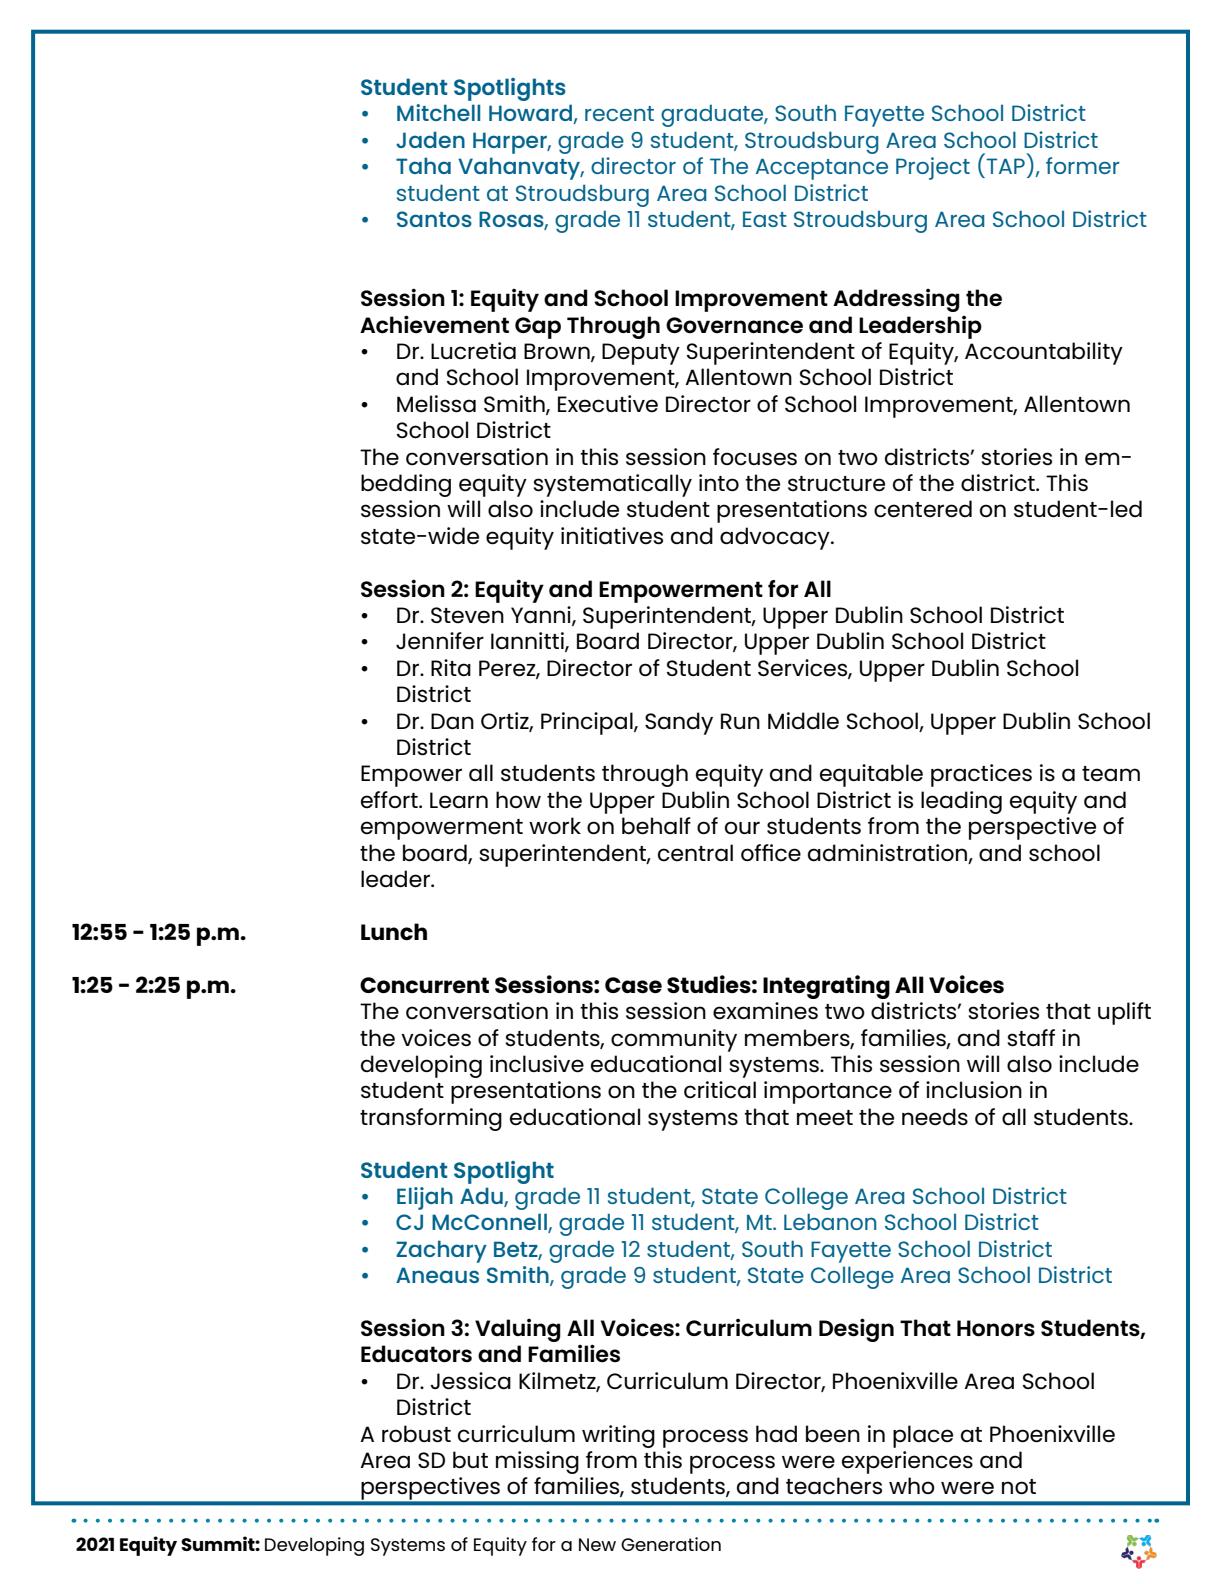 Image resolution: width=1224 pixels, height=1584 pixels. I want to click on examines, so click(765, 1011).
